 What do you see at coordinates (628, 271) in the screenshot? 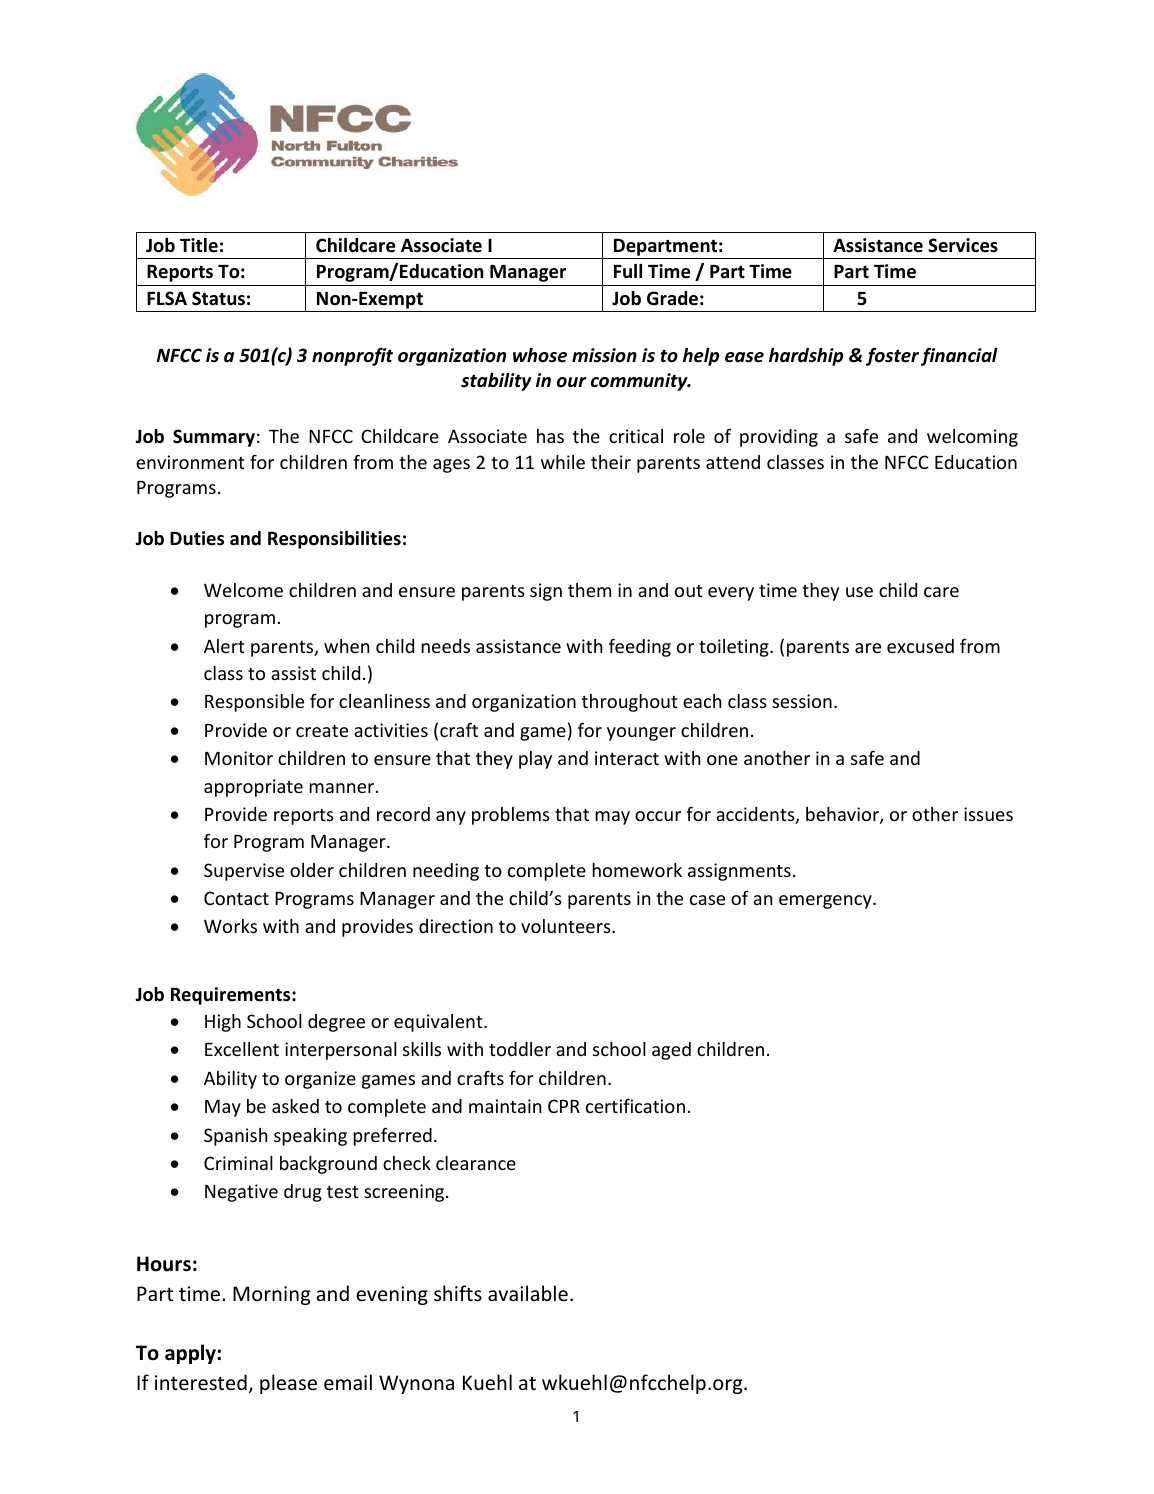
I see `Full` at bounding box center [628, 271].
